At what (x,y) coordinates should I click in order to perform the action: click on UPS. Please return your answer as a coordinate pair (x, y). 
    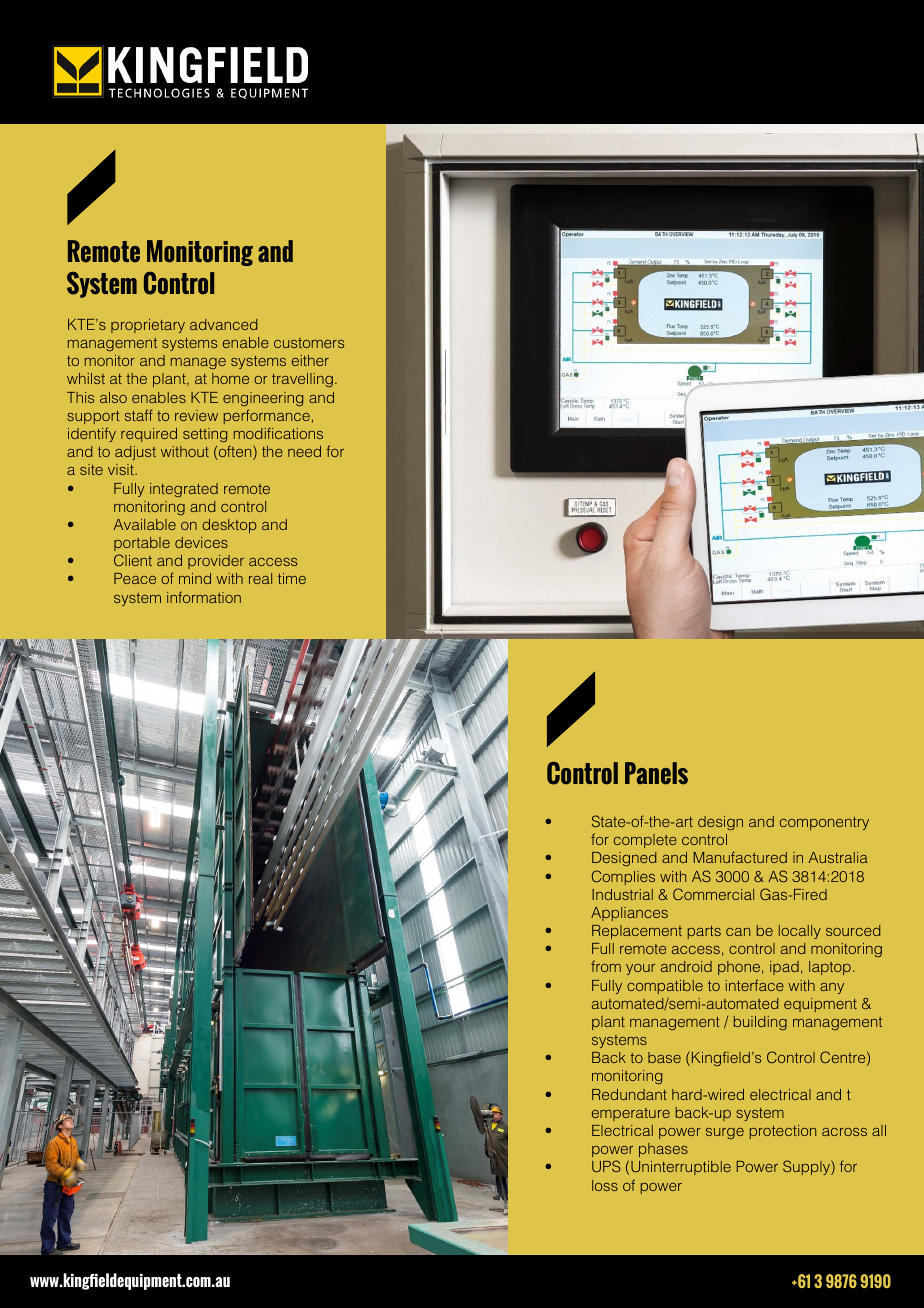
    Looking at the image, I should click on (606, 1166).
